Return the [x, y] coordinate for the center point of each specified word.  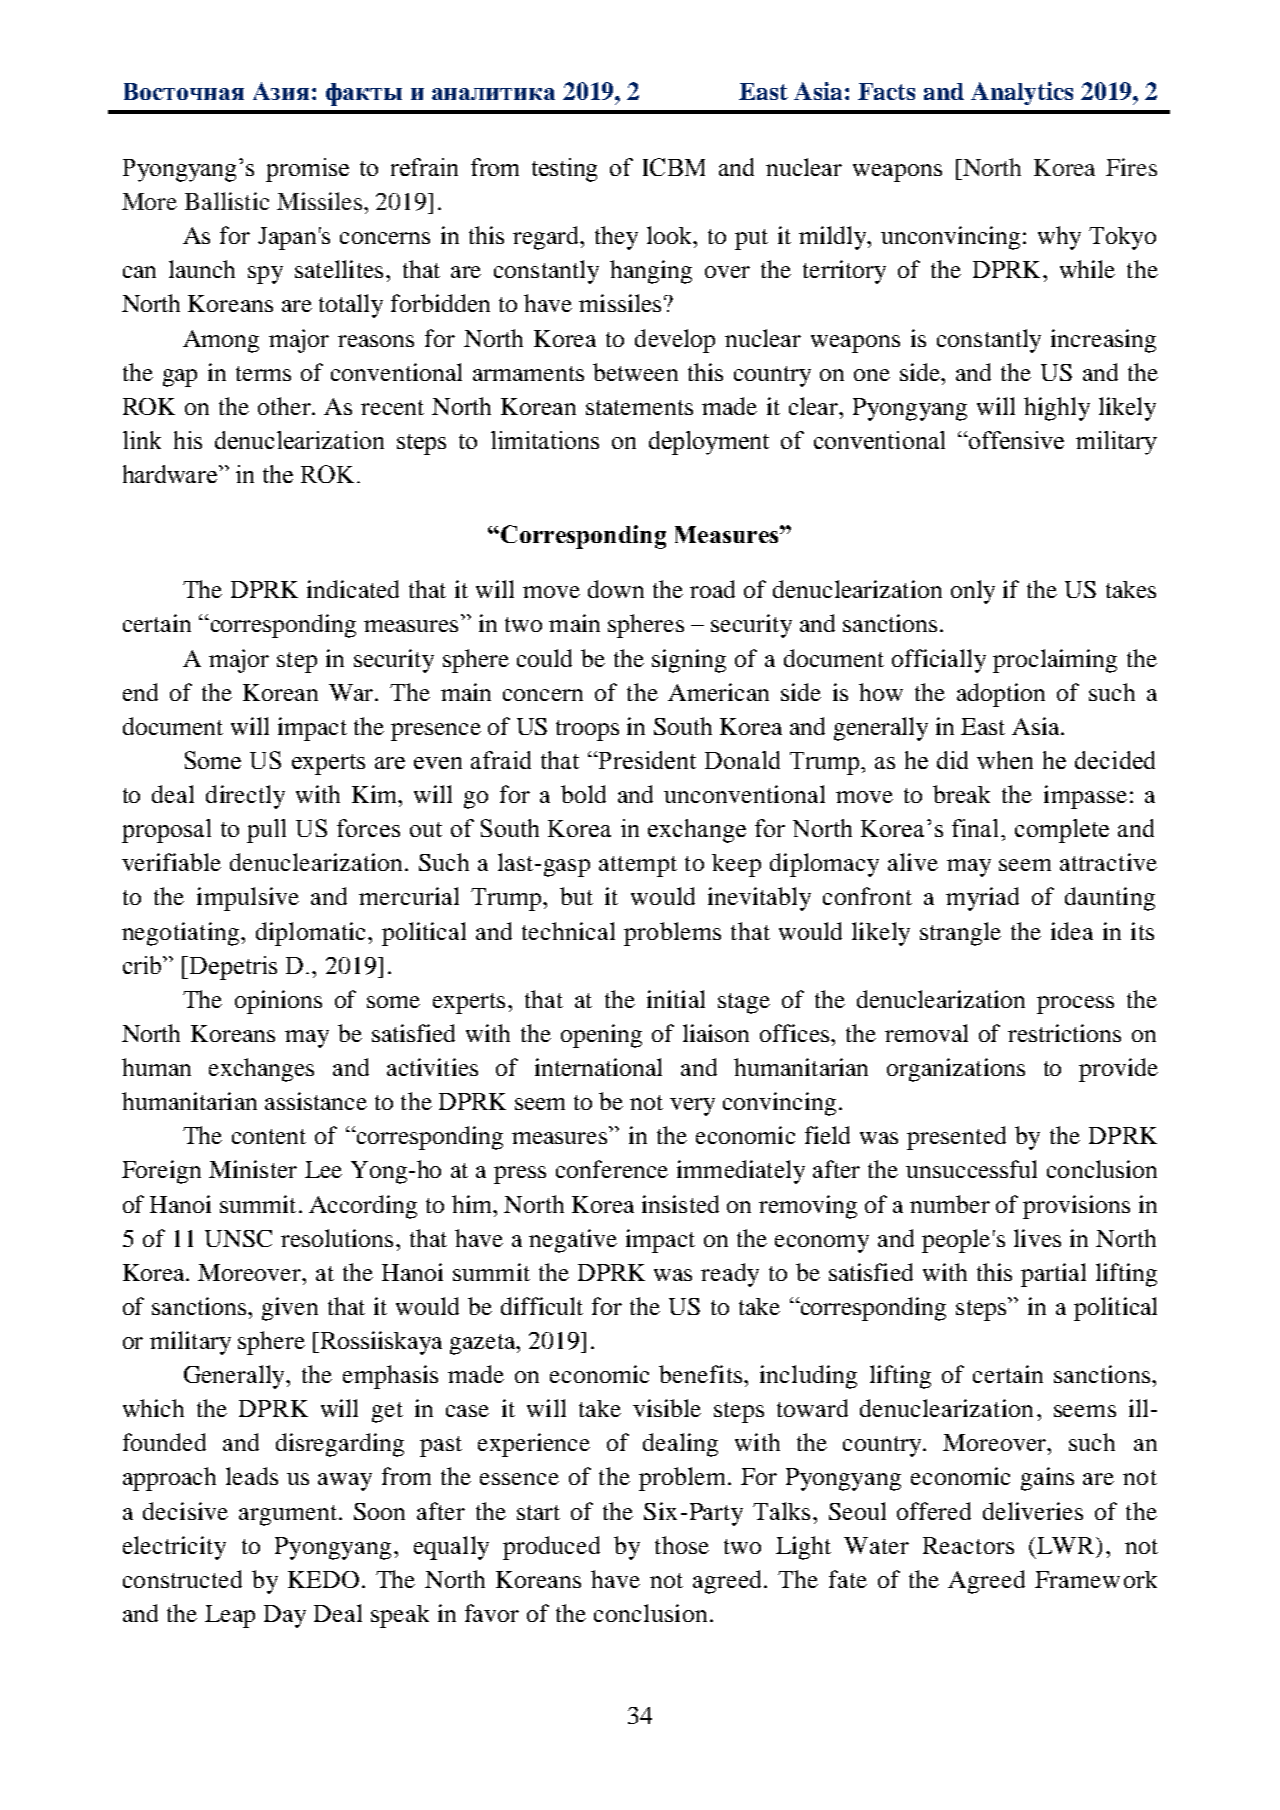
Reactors [968, 1545]
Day [285, 1616]
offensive [1015, 440]
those [682, 1545]
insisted [680, 1204]
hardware [170, 474]
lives [1037, 1238]
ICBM [674, 167]
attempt [638, 866]
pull [266, 831]
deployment [709, 443]
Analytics [1022, 93]
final [977, 828]
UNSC [238, 1238]
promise [307, 170]
